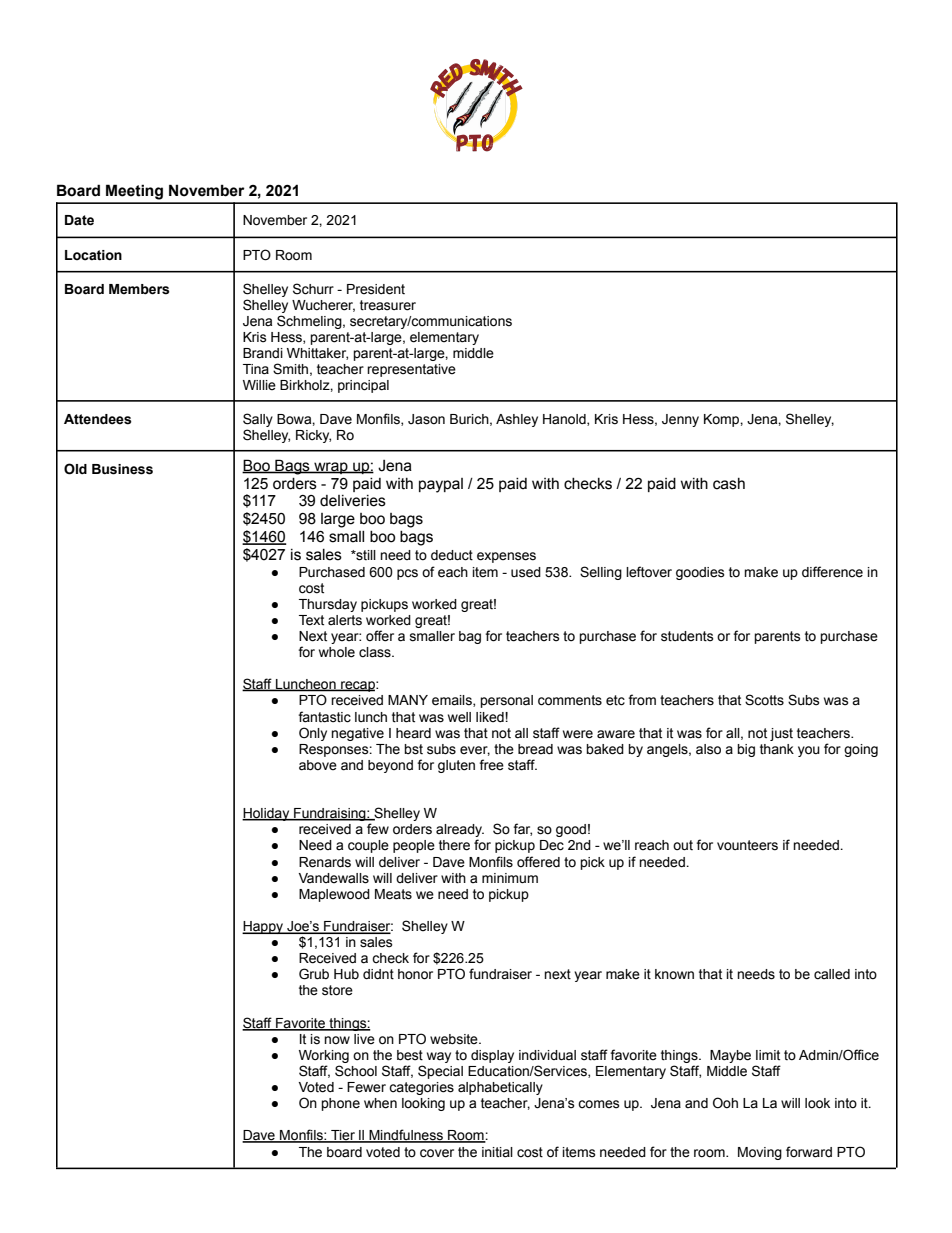 This page has width=952, height=1233. Describe the element at coordinates (526, 572) in the page. I see `used` at that location.
